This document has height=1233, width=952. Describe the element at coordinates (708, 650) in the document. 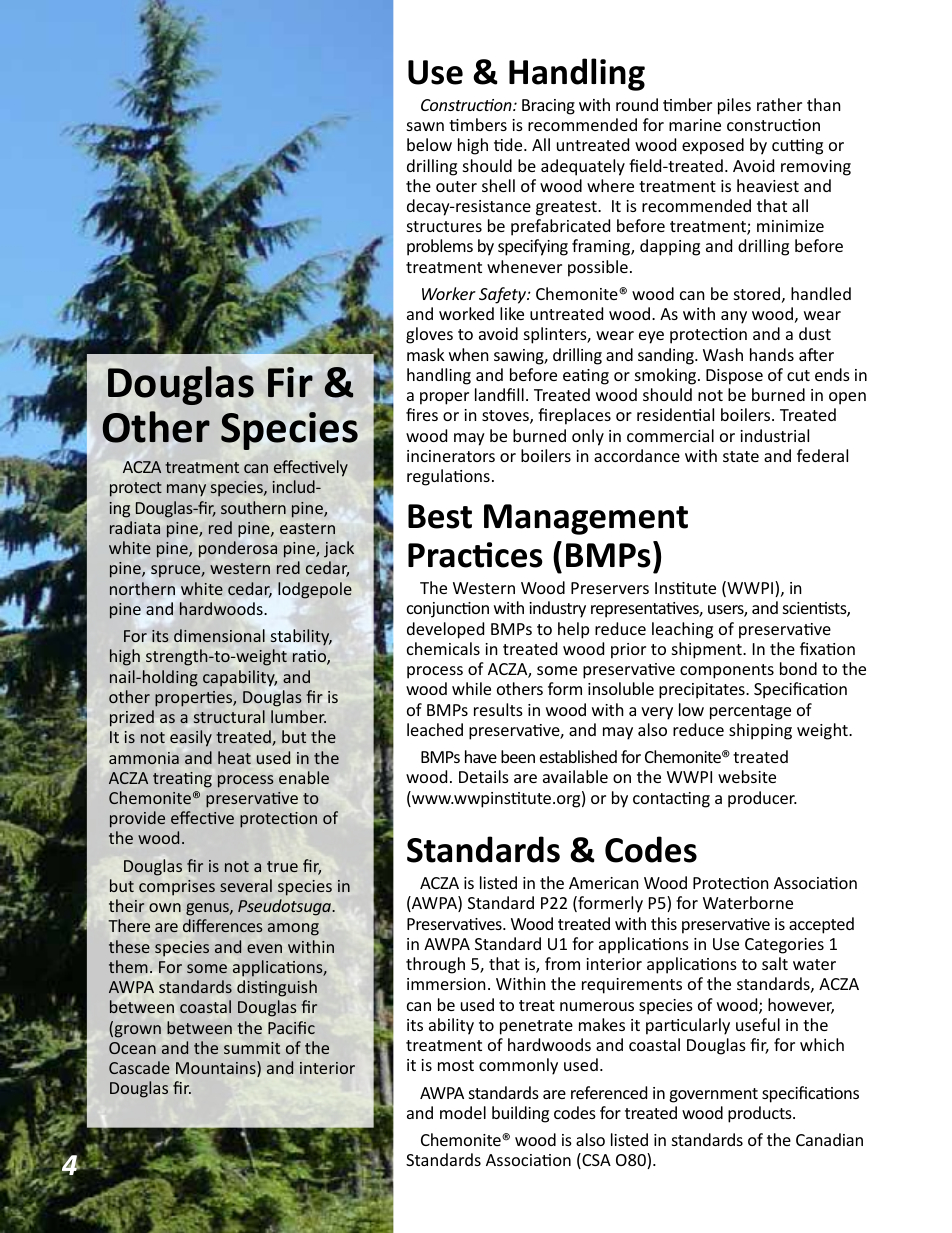

I see `shipment` at that location.
